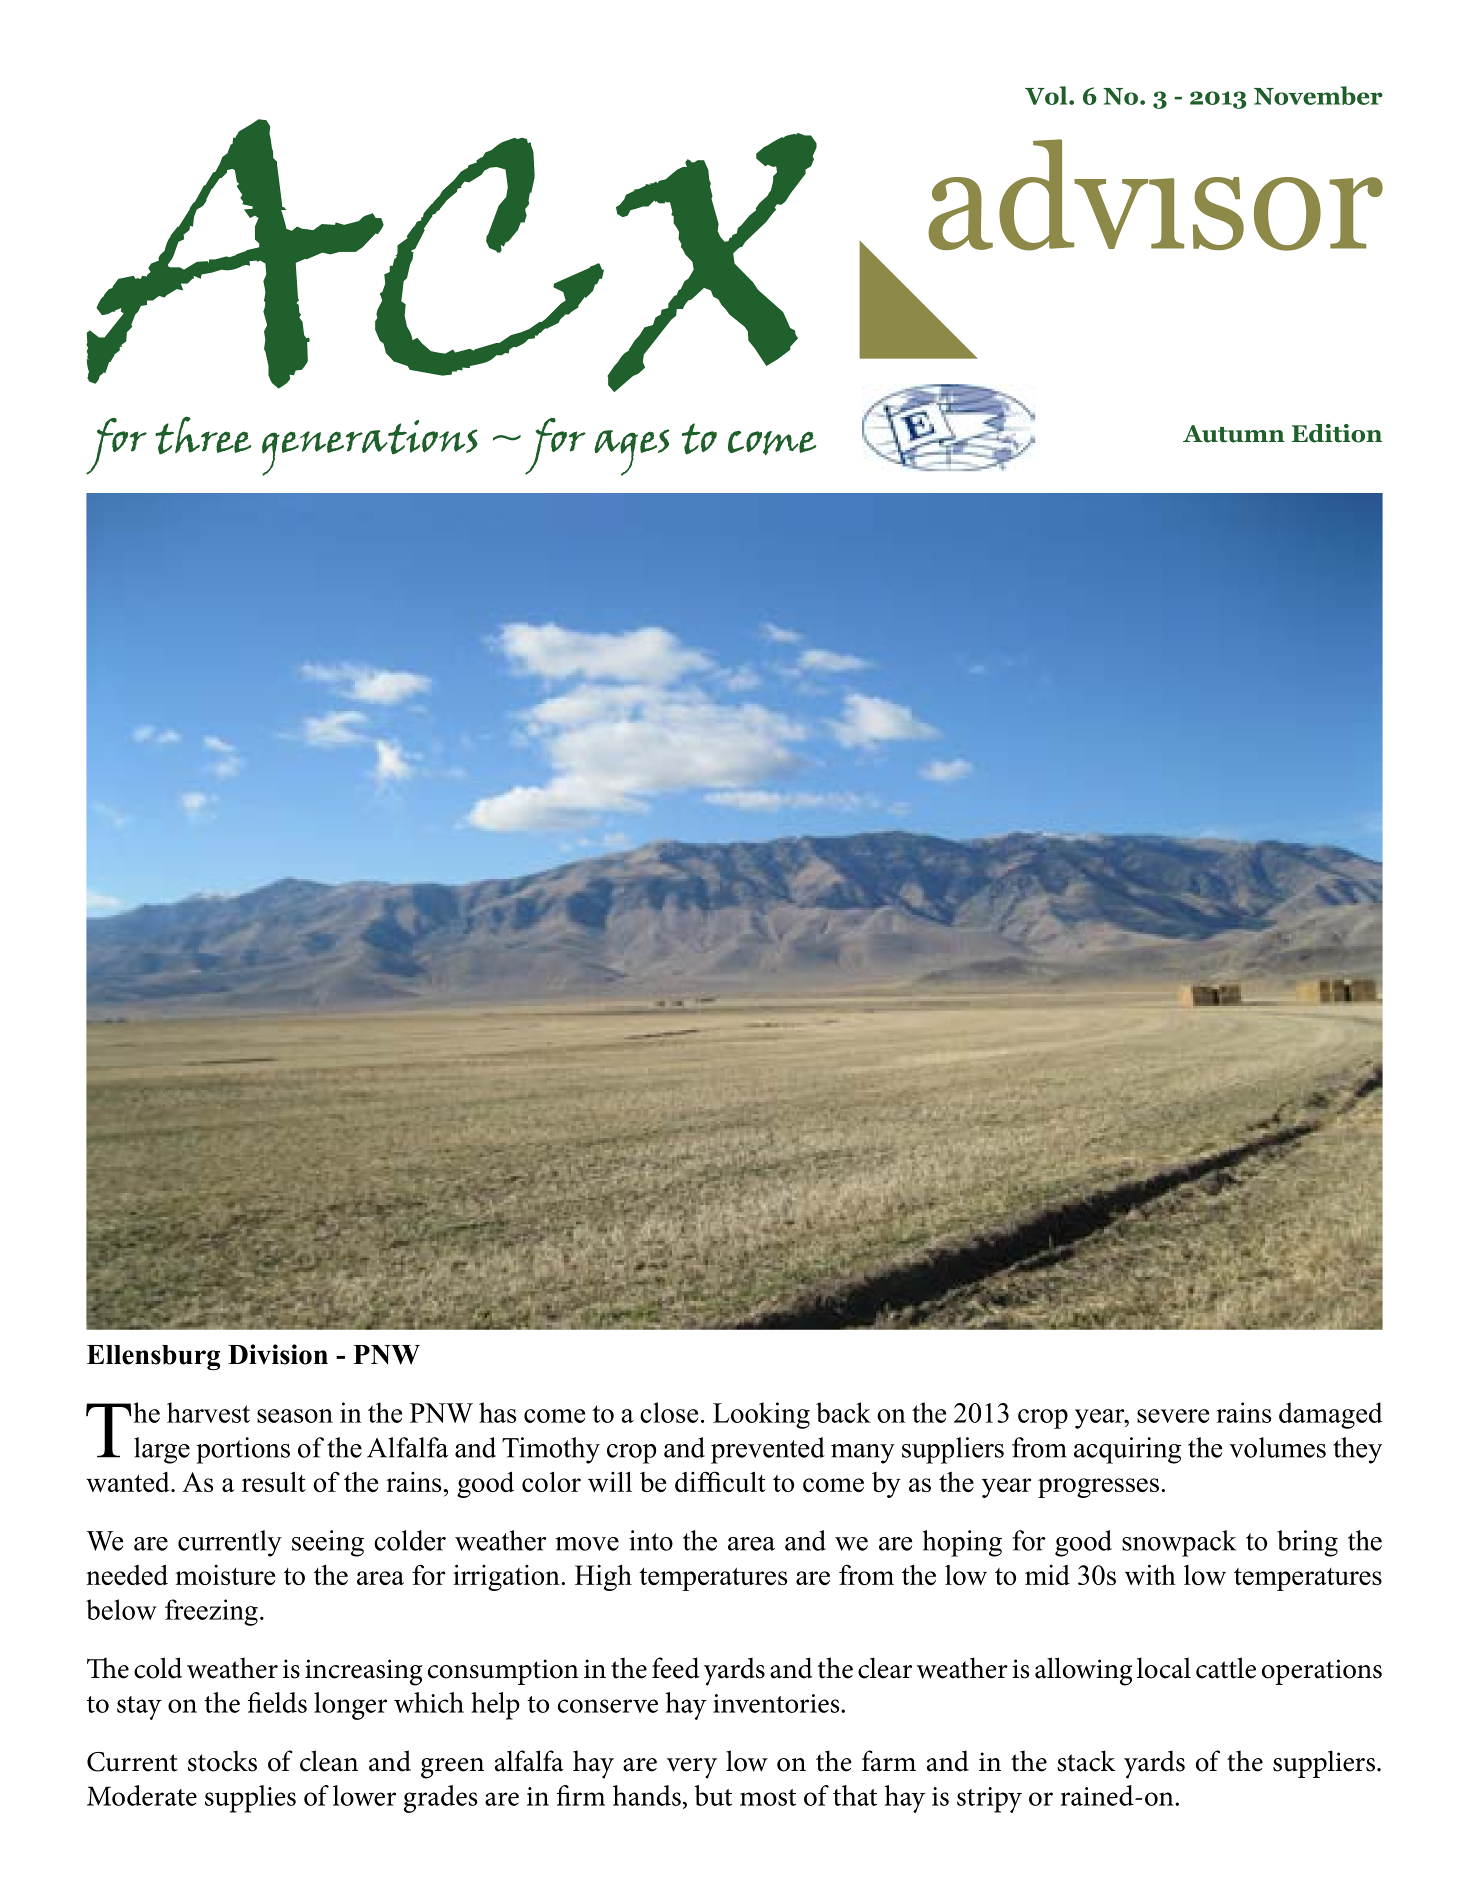 Image resolution: width=1469 pixels, height=1901 pixels. Describe the element at coordinates (692, 1768) in the image. I see `very` at that location.
